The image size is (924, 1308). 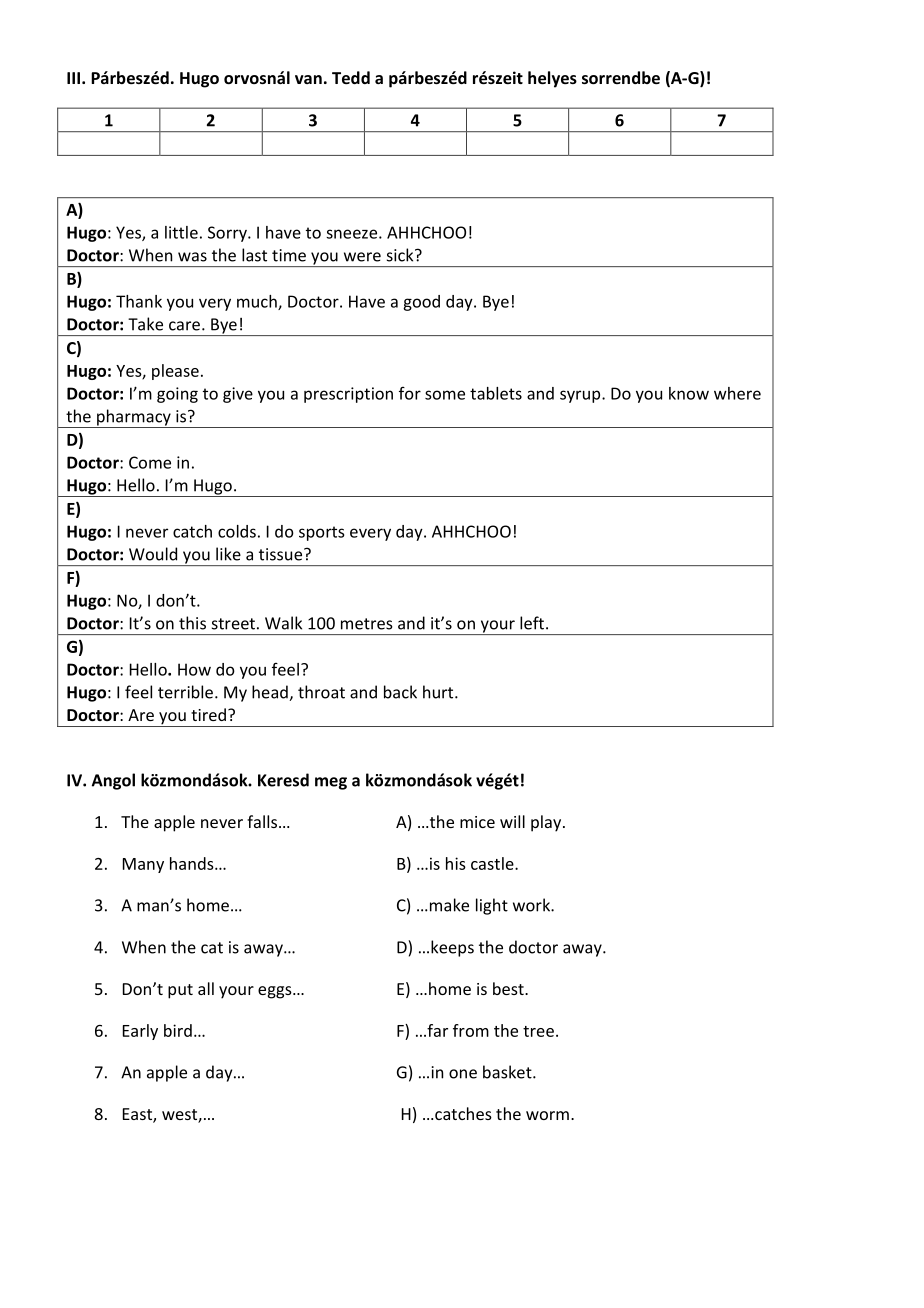 I want to click on left, so click(x=532, y=623).
